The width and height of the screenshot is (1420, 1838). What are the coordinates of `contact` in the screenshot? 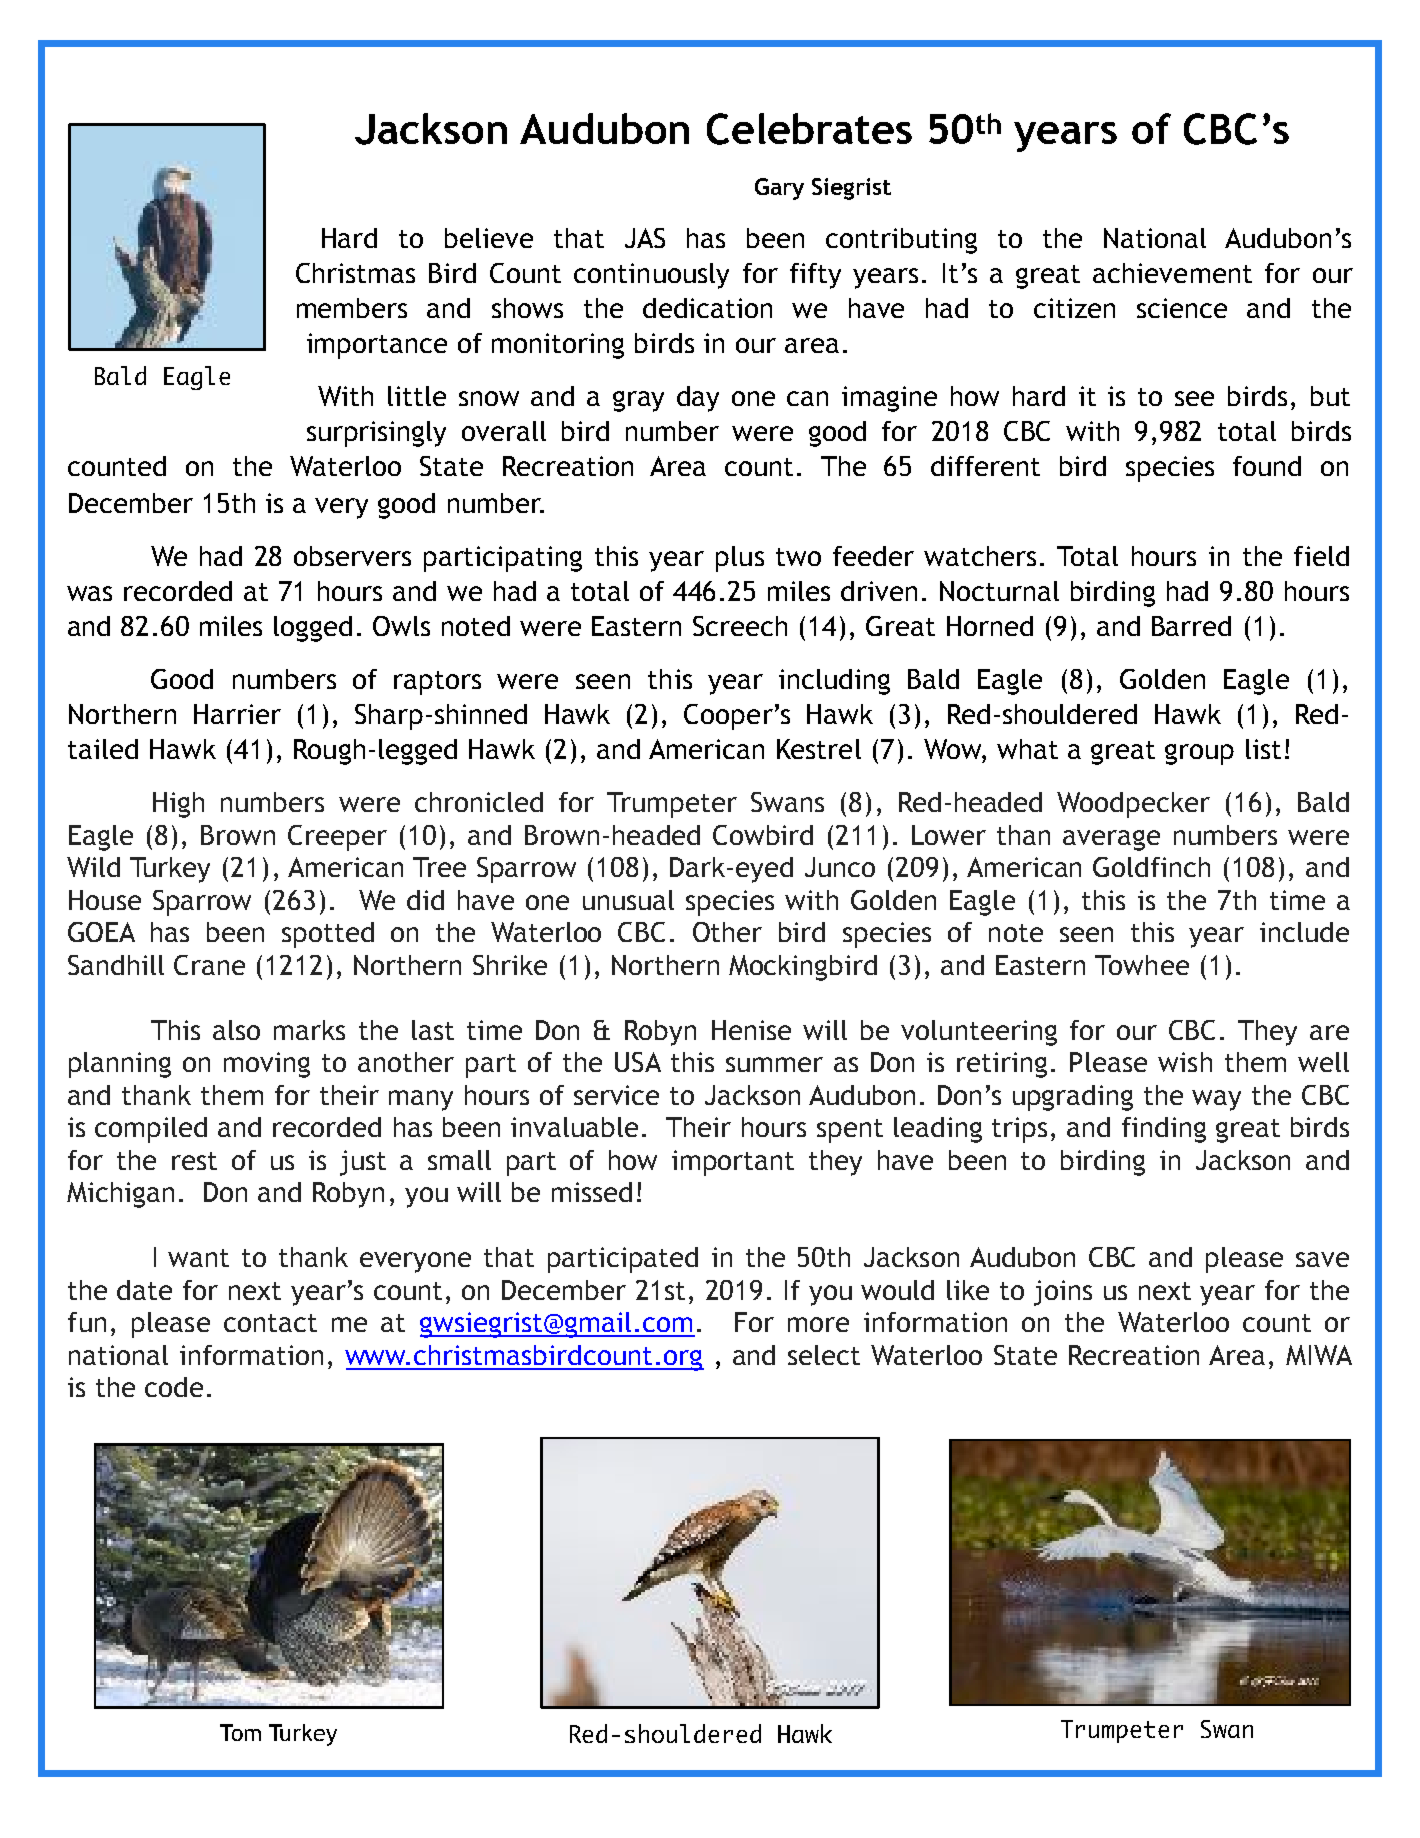 It's located at (270, 1323).
